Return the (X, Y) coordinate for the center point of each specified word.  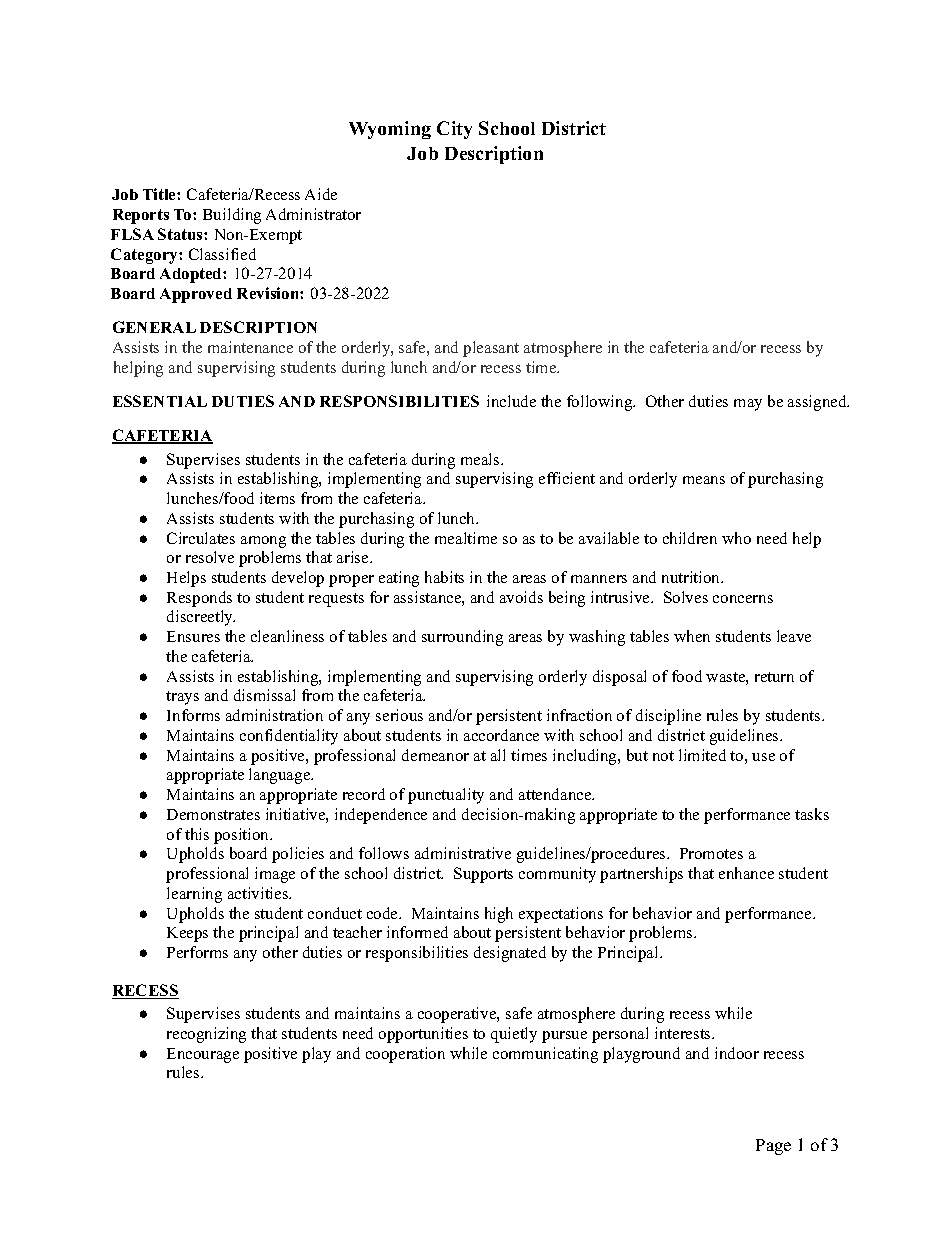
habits (444, 577)
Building (232, 216)
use (763, 757)
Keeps (187, 934)
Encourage (203, 1055)
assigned (818, 403)
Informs (193, 715)
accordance (501, 735)
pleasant (491, 349)
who (736, 538)
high (499, 915)
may (748, 405)
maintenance (250, 347)
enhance (746, 873)
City (454, 130)
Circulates (201, 538)
